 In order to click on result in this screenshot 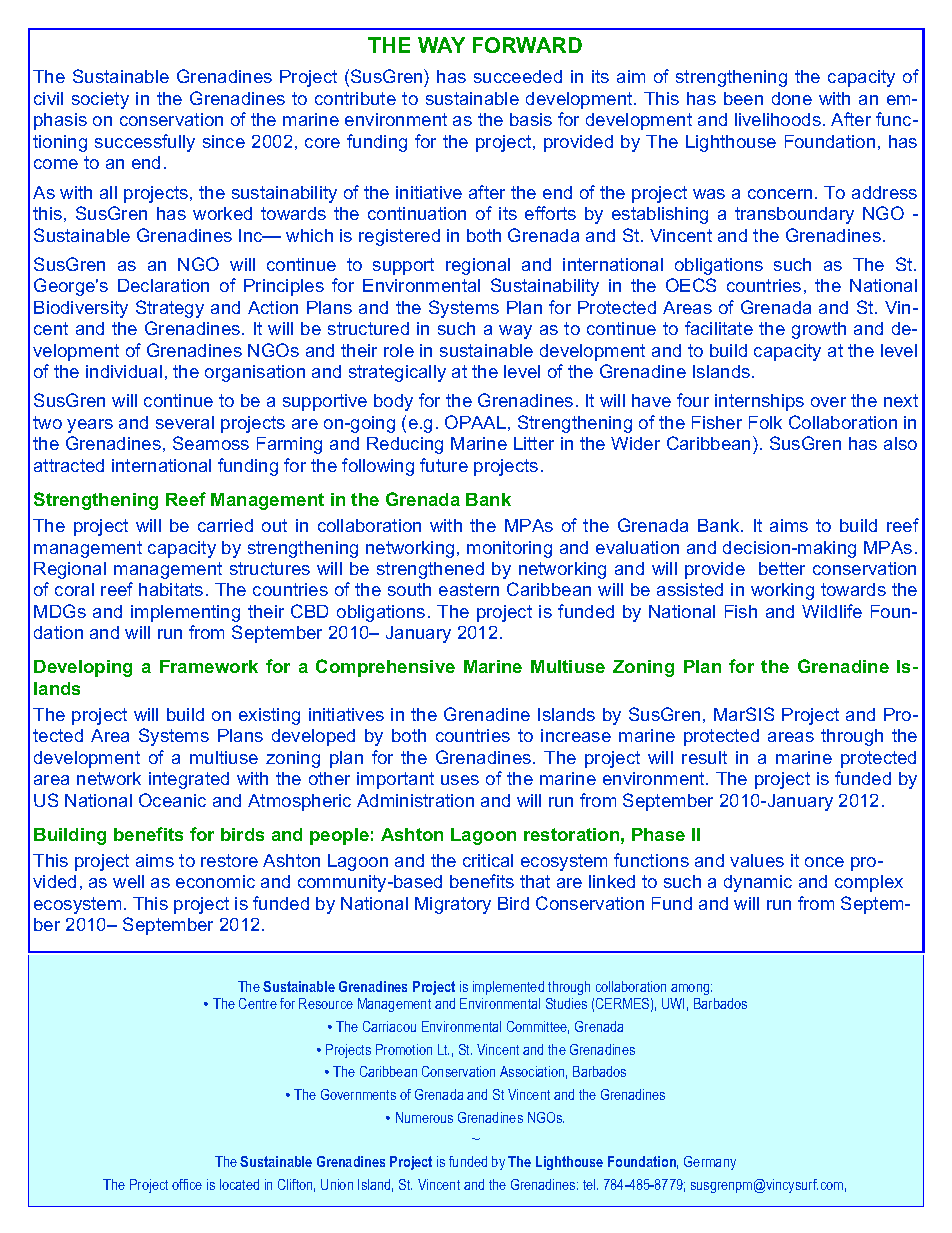, I will do `click(704, 757)`.
